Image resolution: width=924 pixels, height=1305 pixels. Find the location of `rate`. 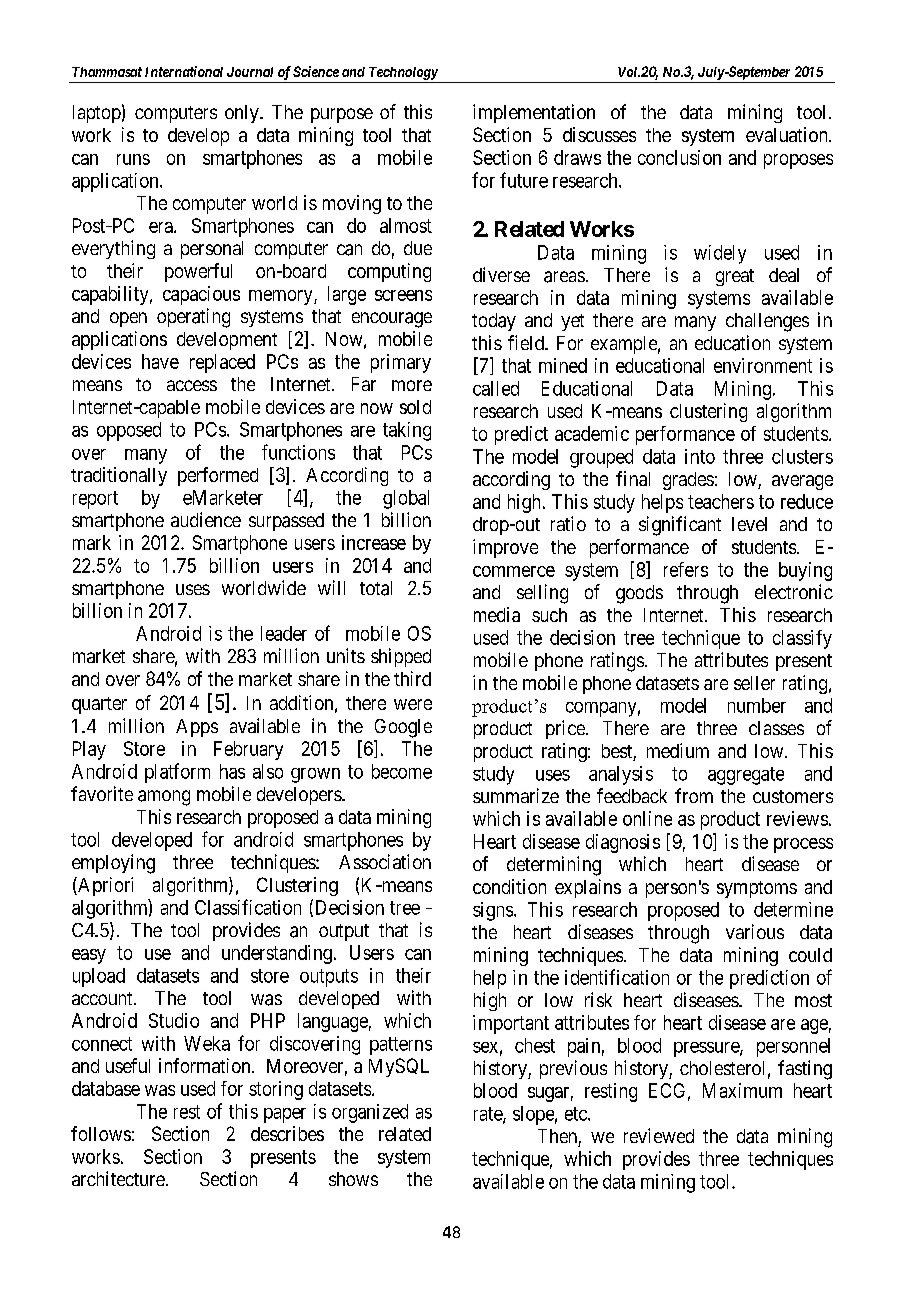

rate is located at coordinates (489, 1115).
